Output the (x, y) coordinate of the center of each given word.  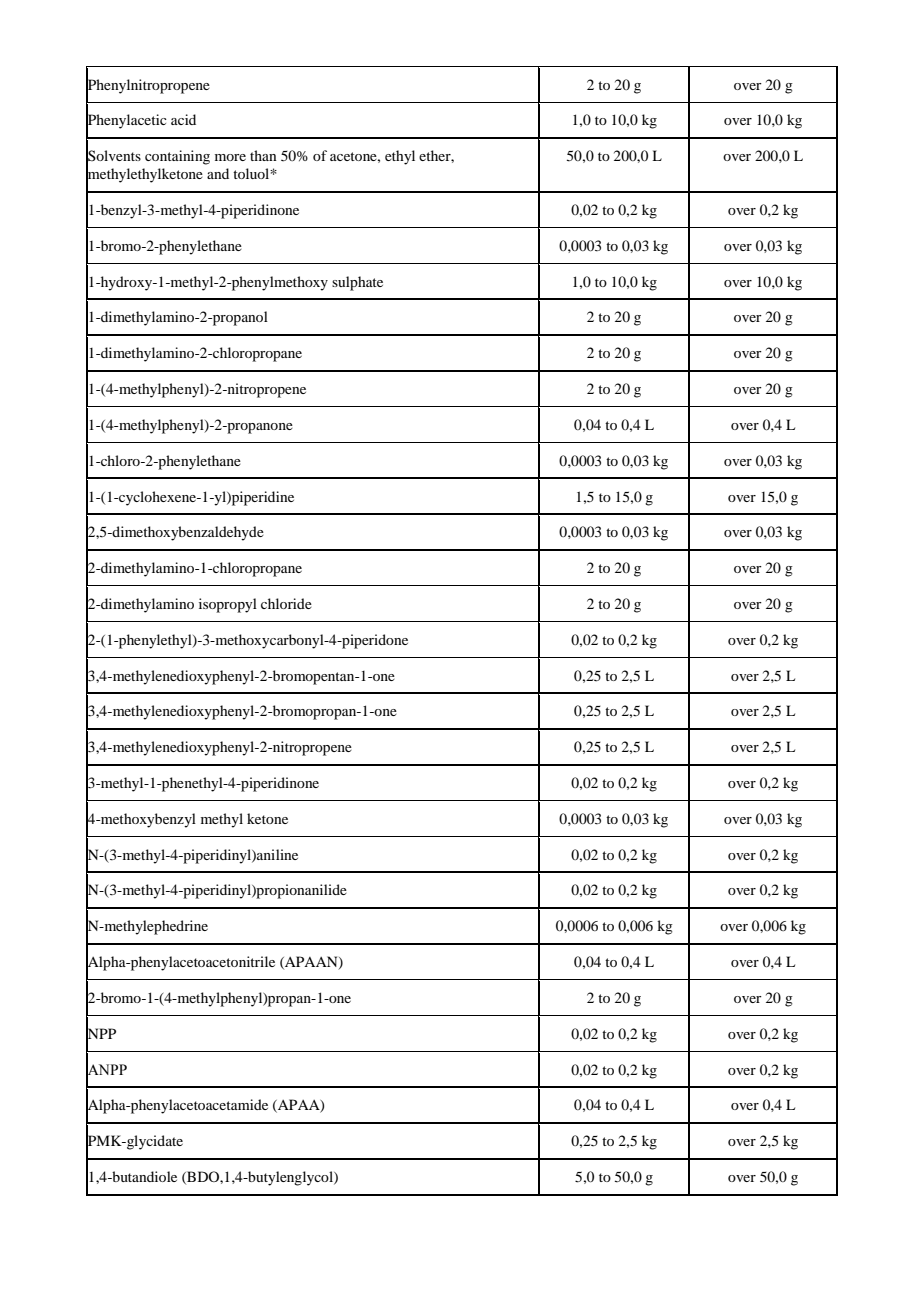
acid (183, 119)
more (230, 157)
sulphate (357, 283)
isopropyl (228, 605)
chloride (286, 603)
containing (177, 157)
